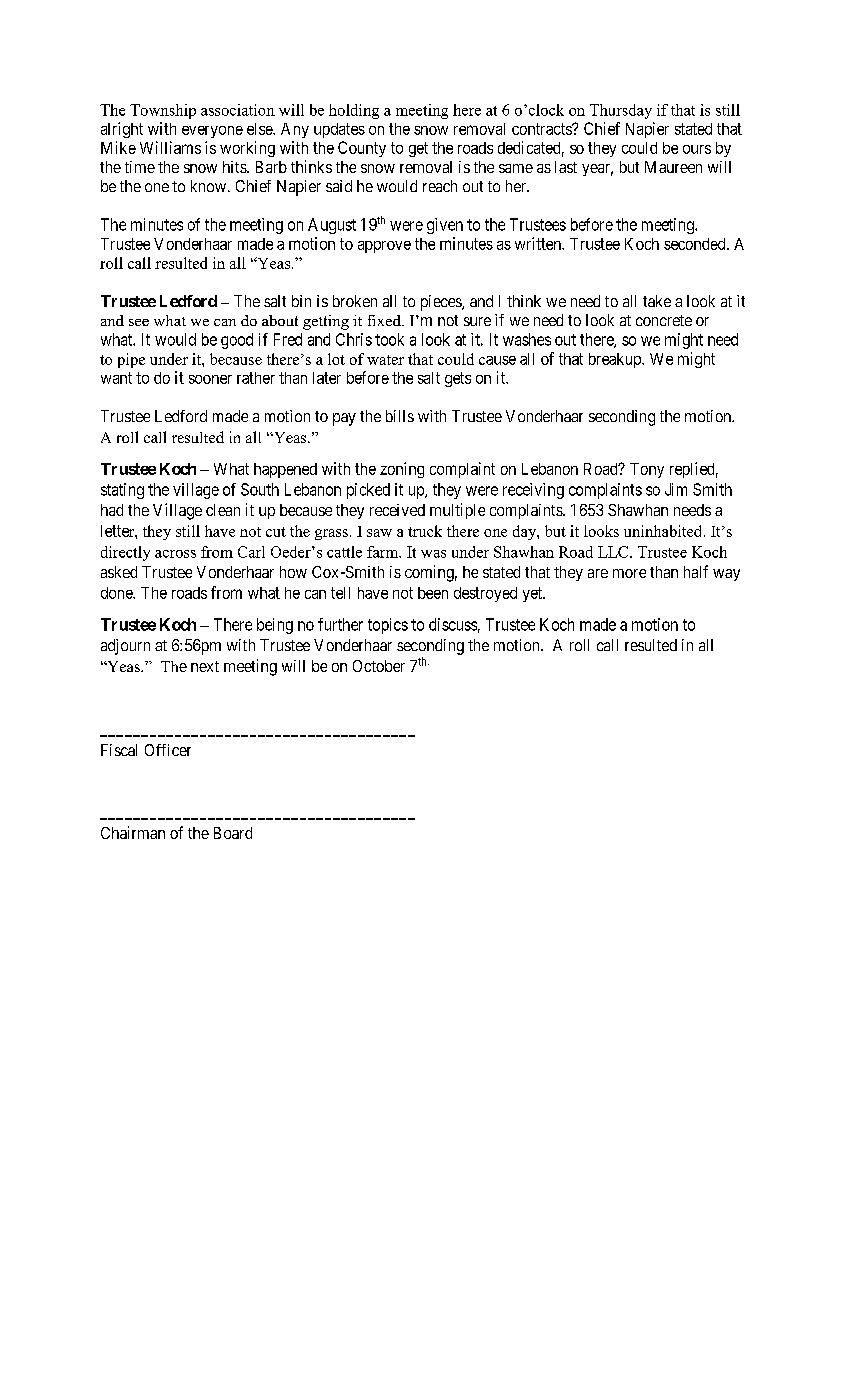 The height and width of the screenshot is (1400, 849). I want to click on October, so click(379, 666).
